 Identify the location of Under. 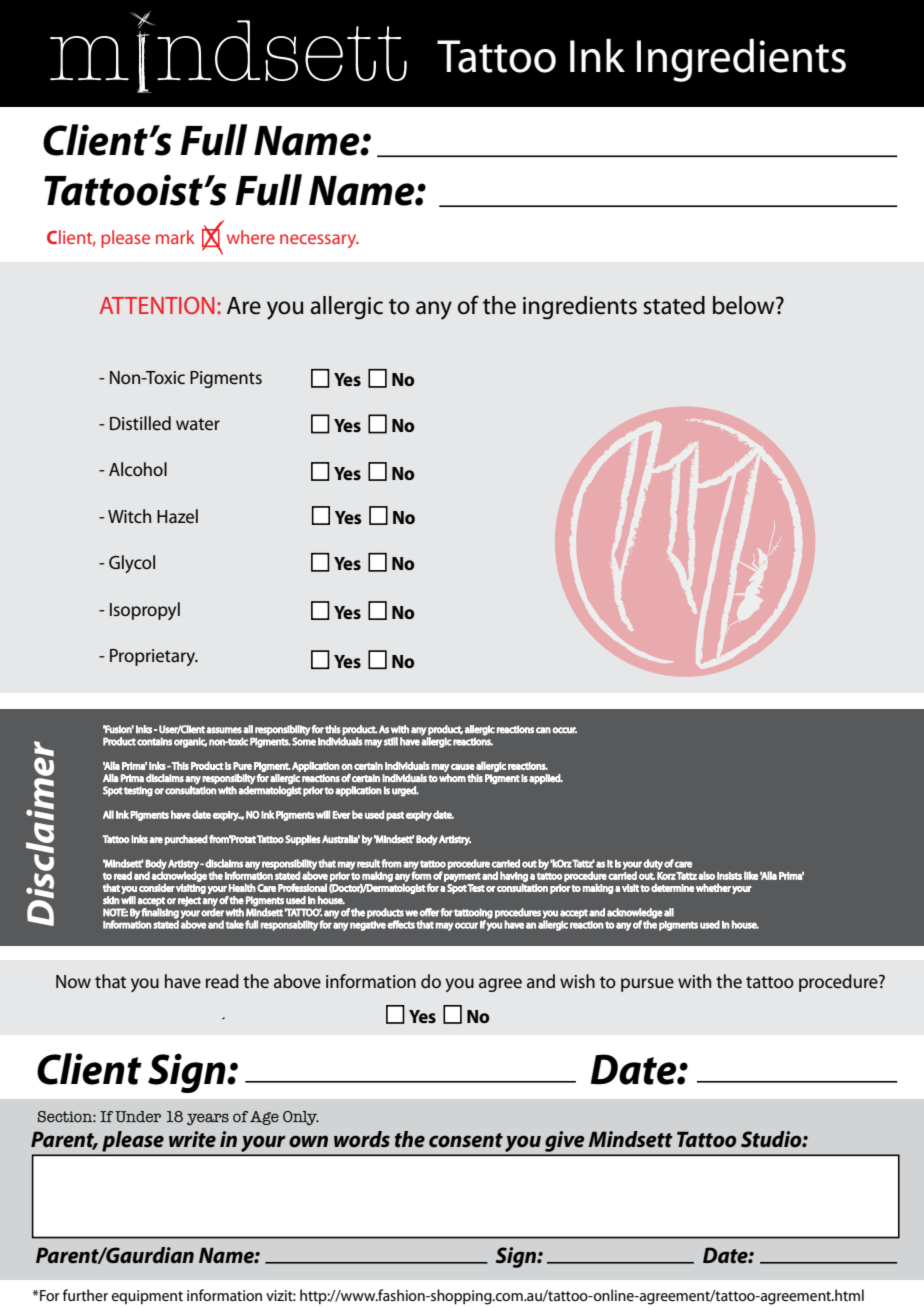
(138, 1117).
